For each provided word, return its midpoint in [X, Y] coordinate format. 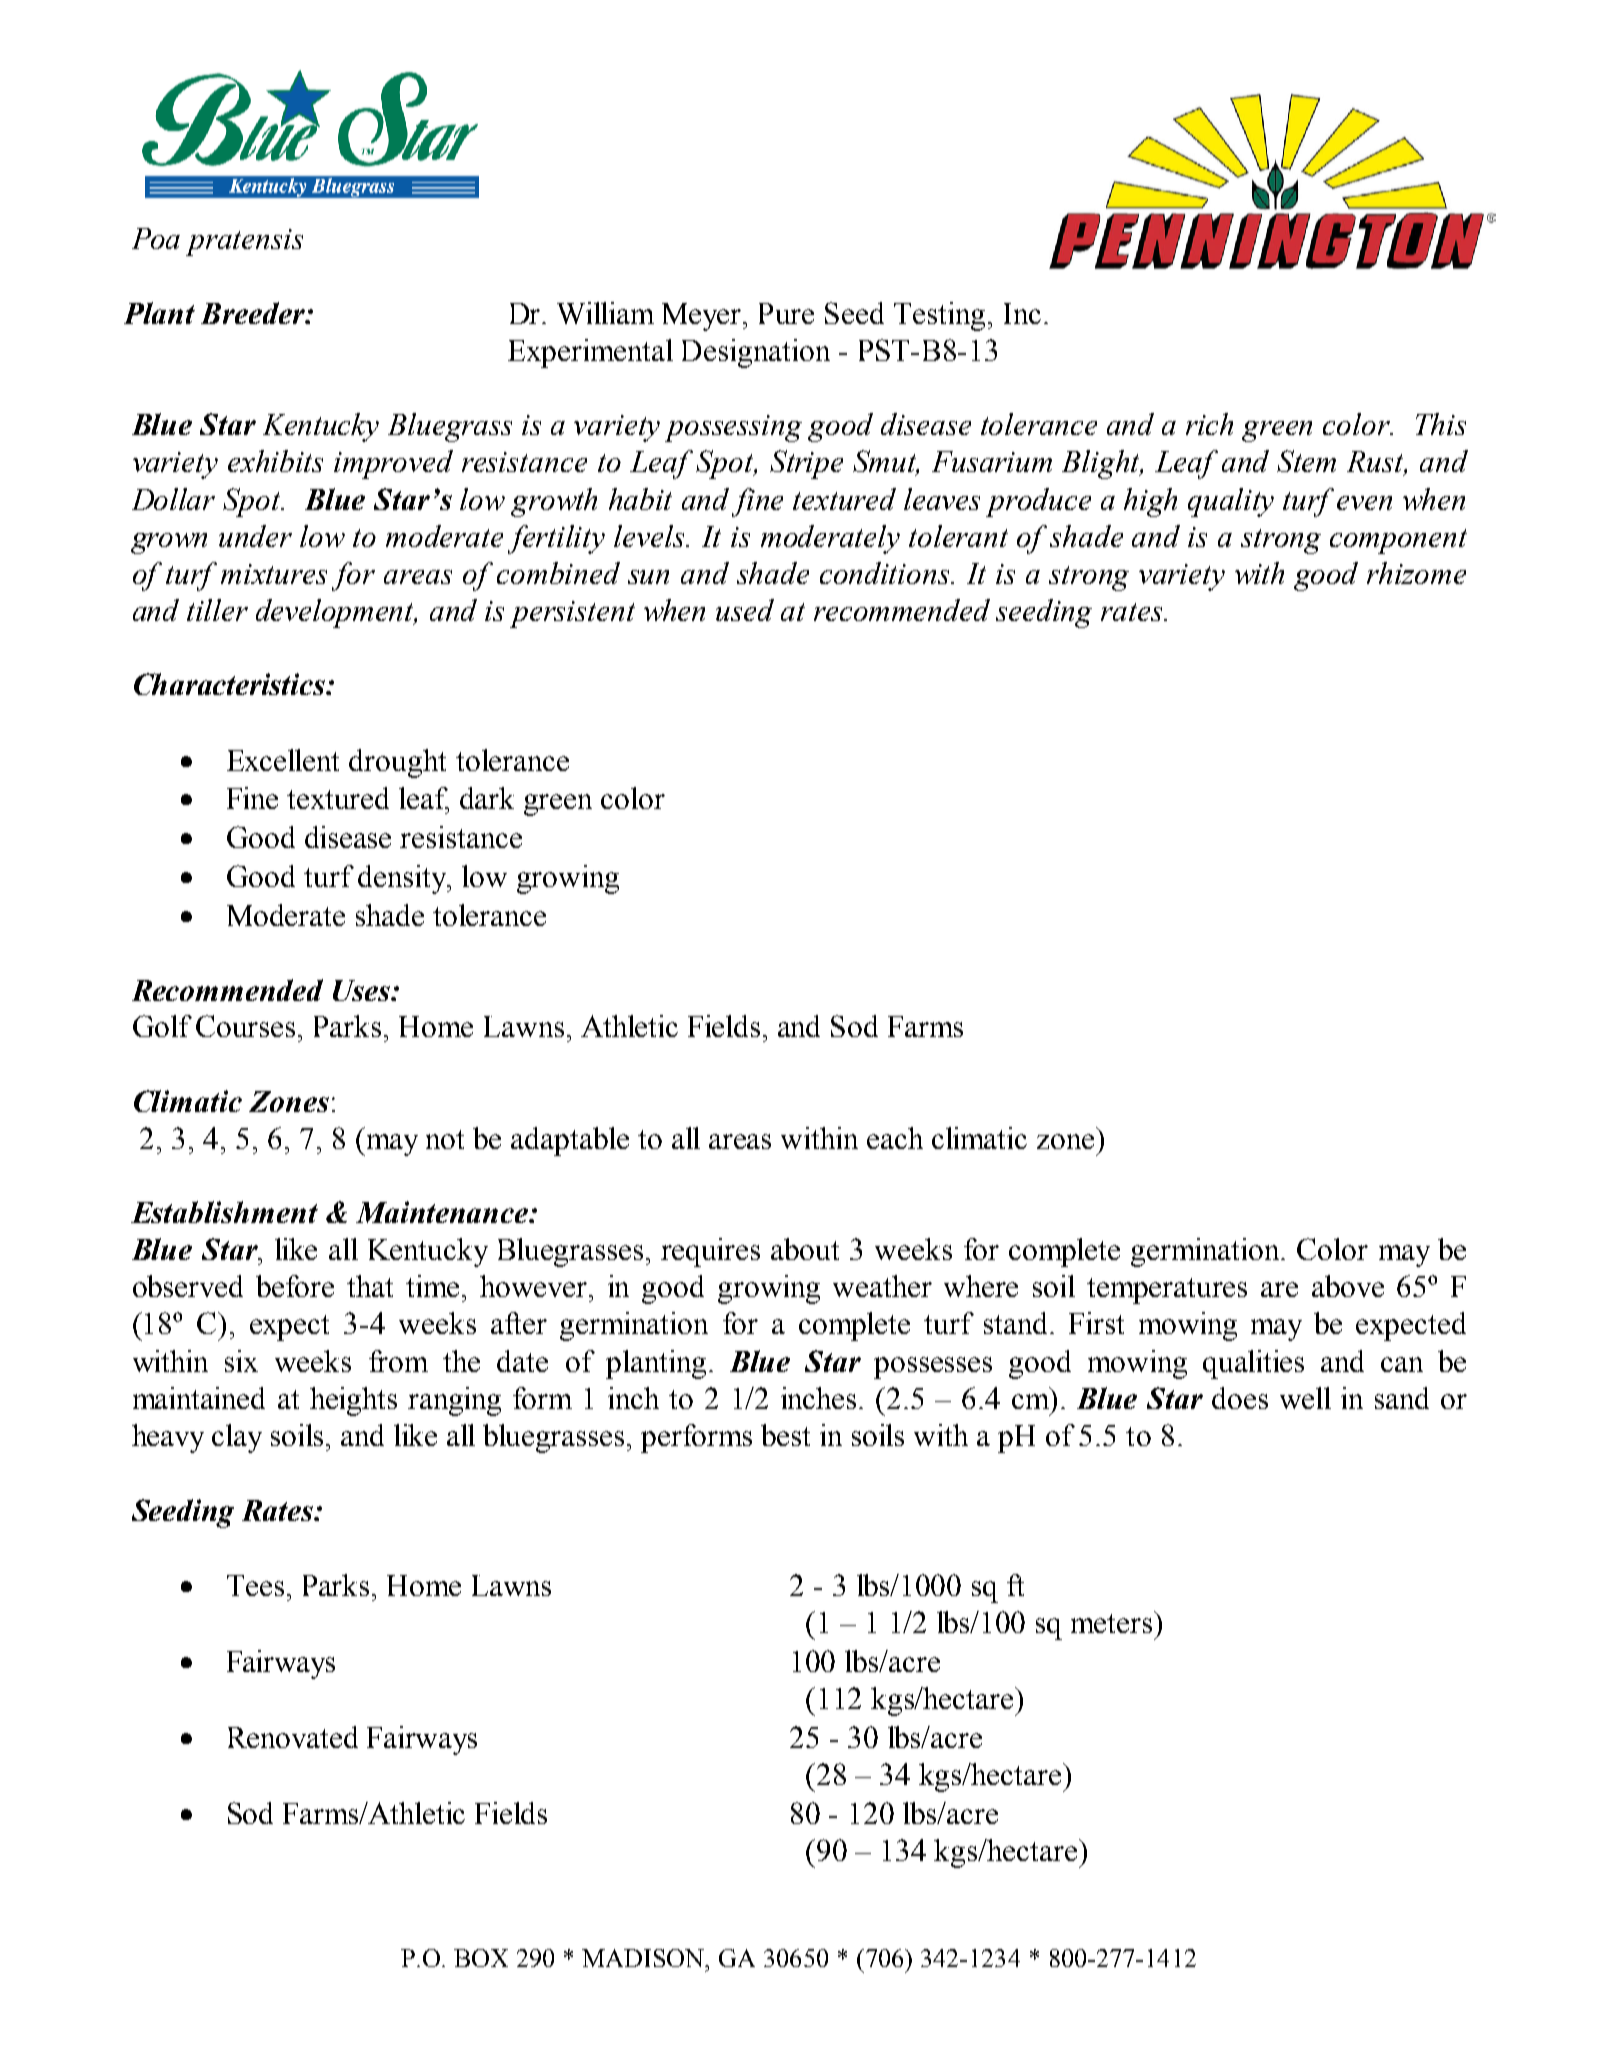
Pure [786, 313]
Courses [245, 1026]
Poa [156, 238]
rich [1209, 424]
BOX [481, 1958]
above [1348, 1286]
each [895, 1138]
